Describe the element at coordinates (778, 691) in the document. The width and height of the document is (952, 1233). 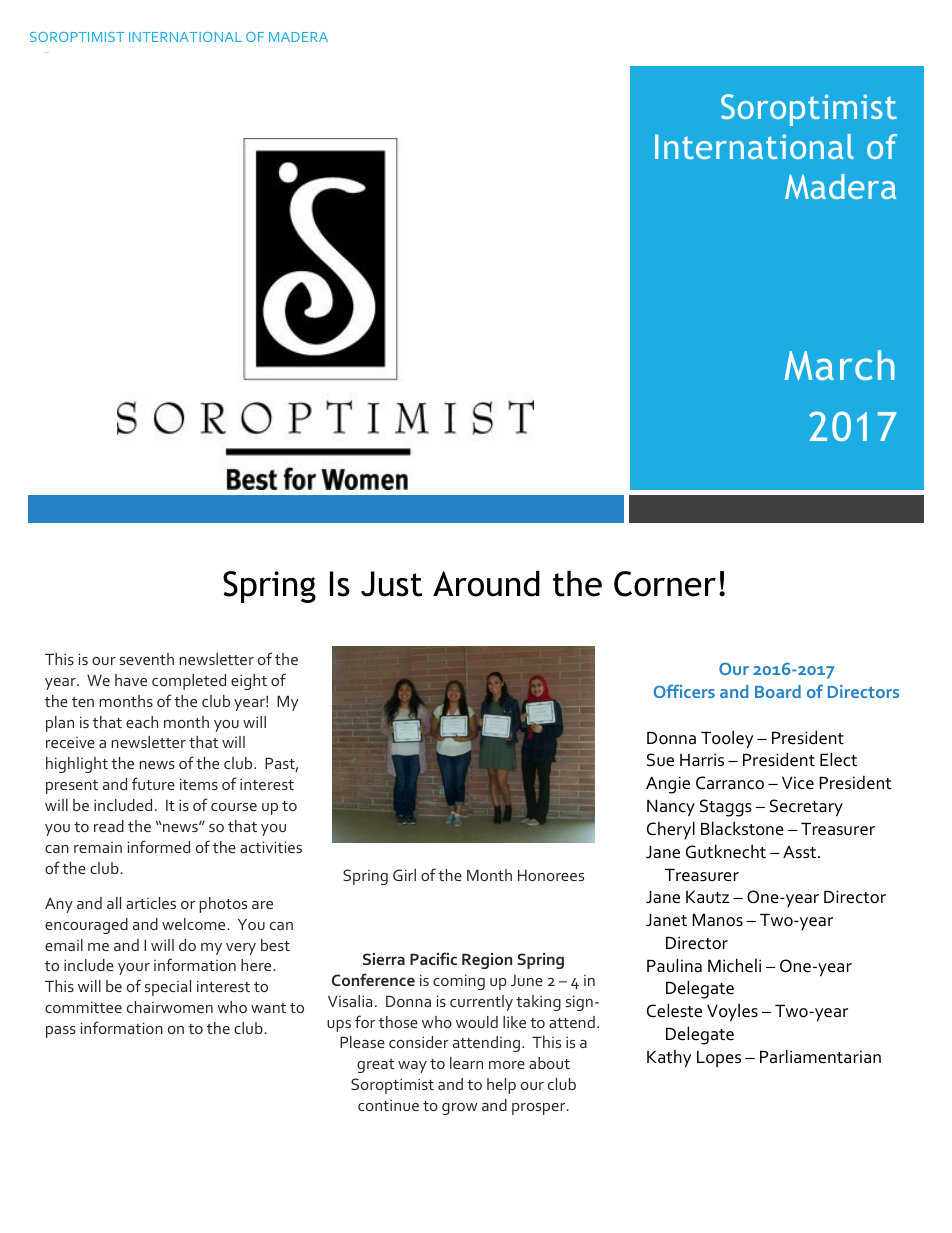
I see `Board` at that location.
